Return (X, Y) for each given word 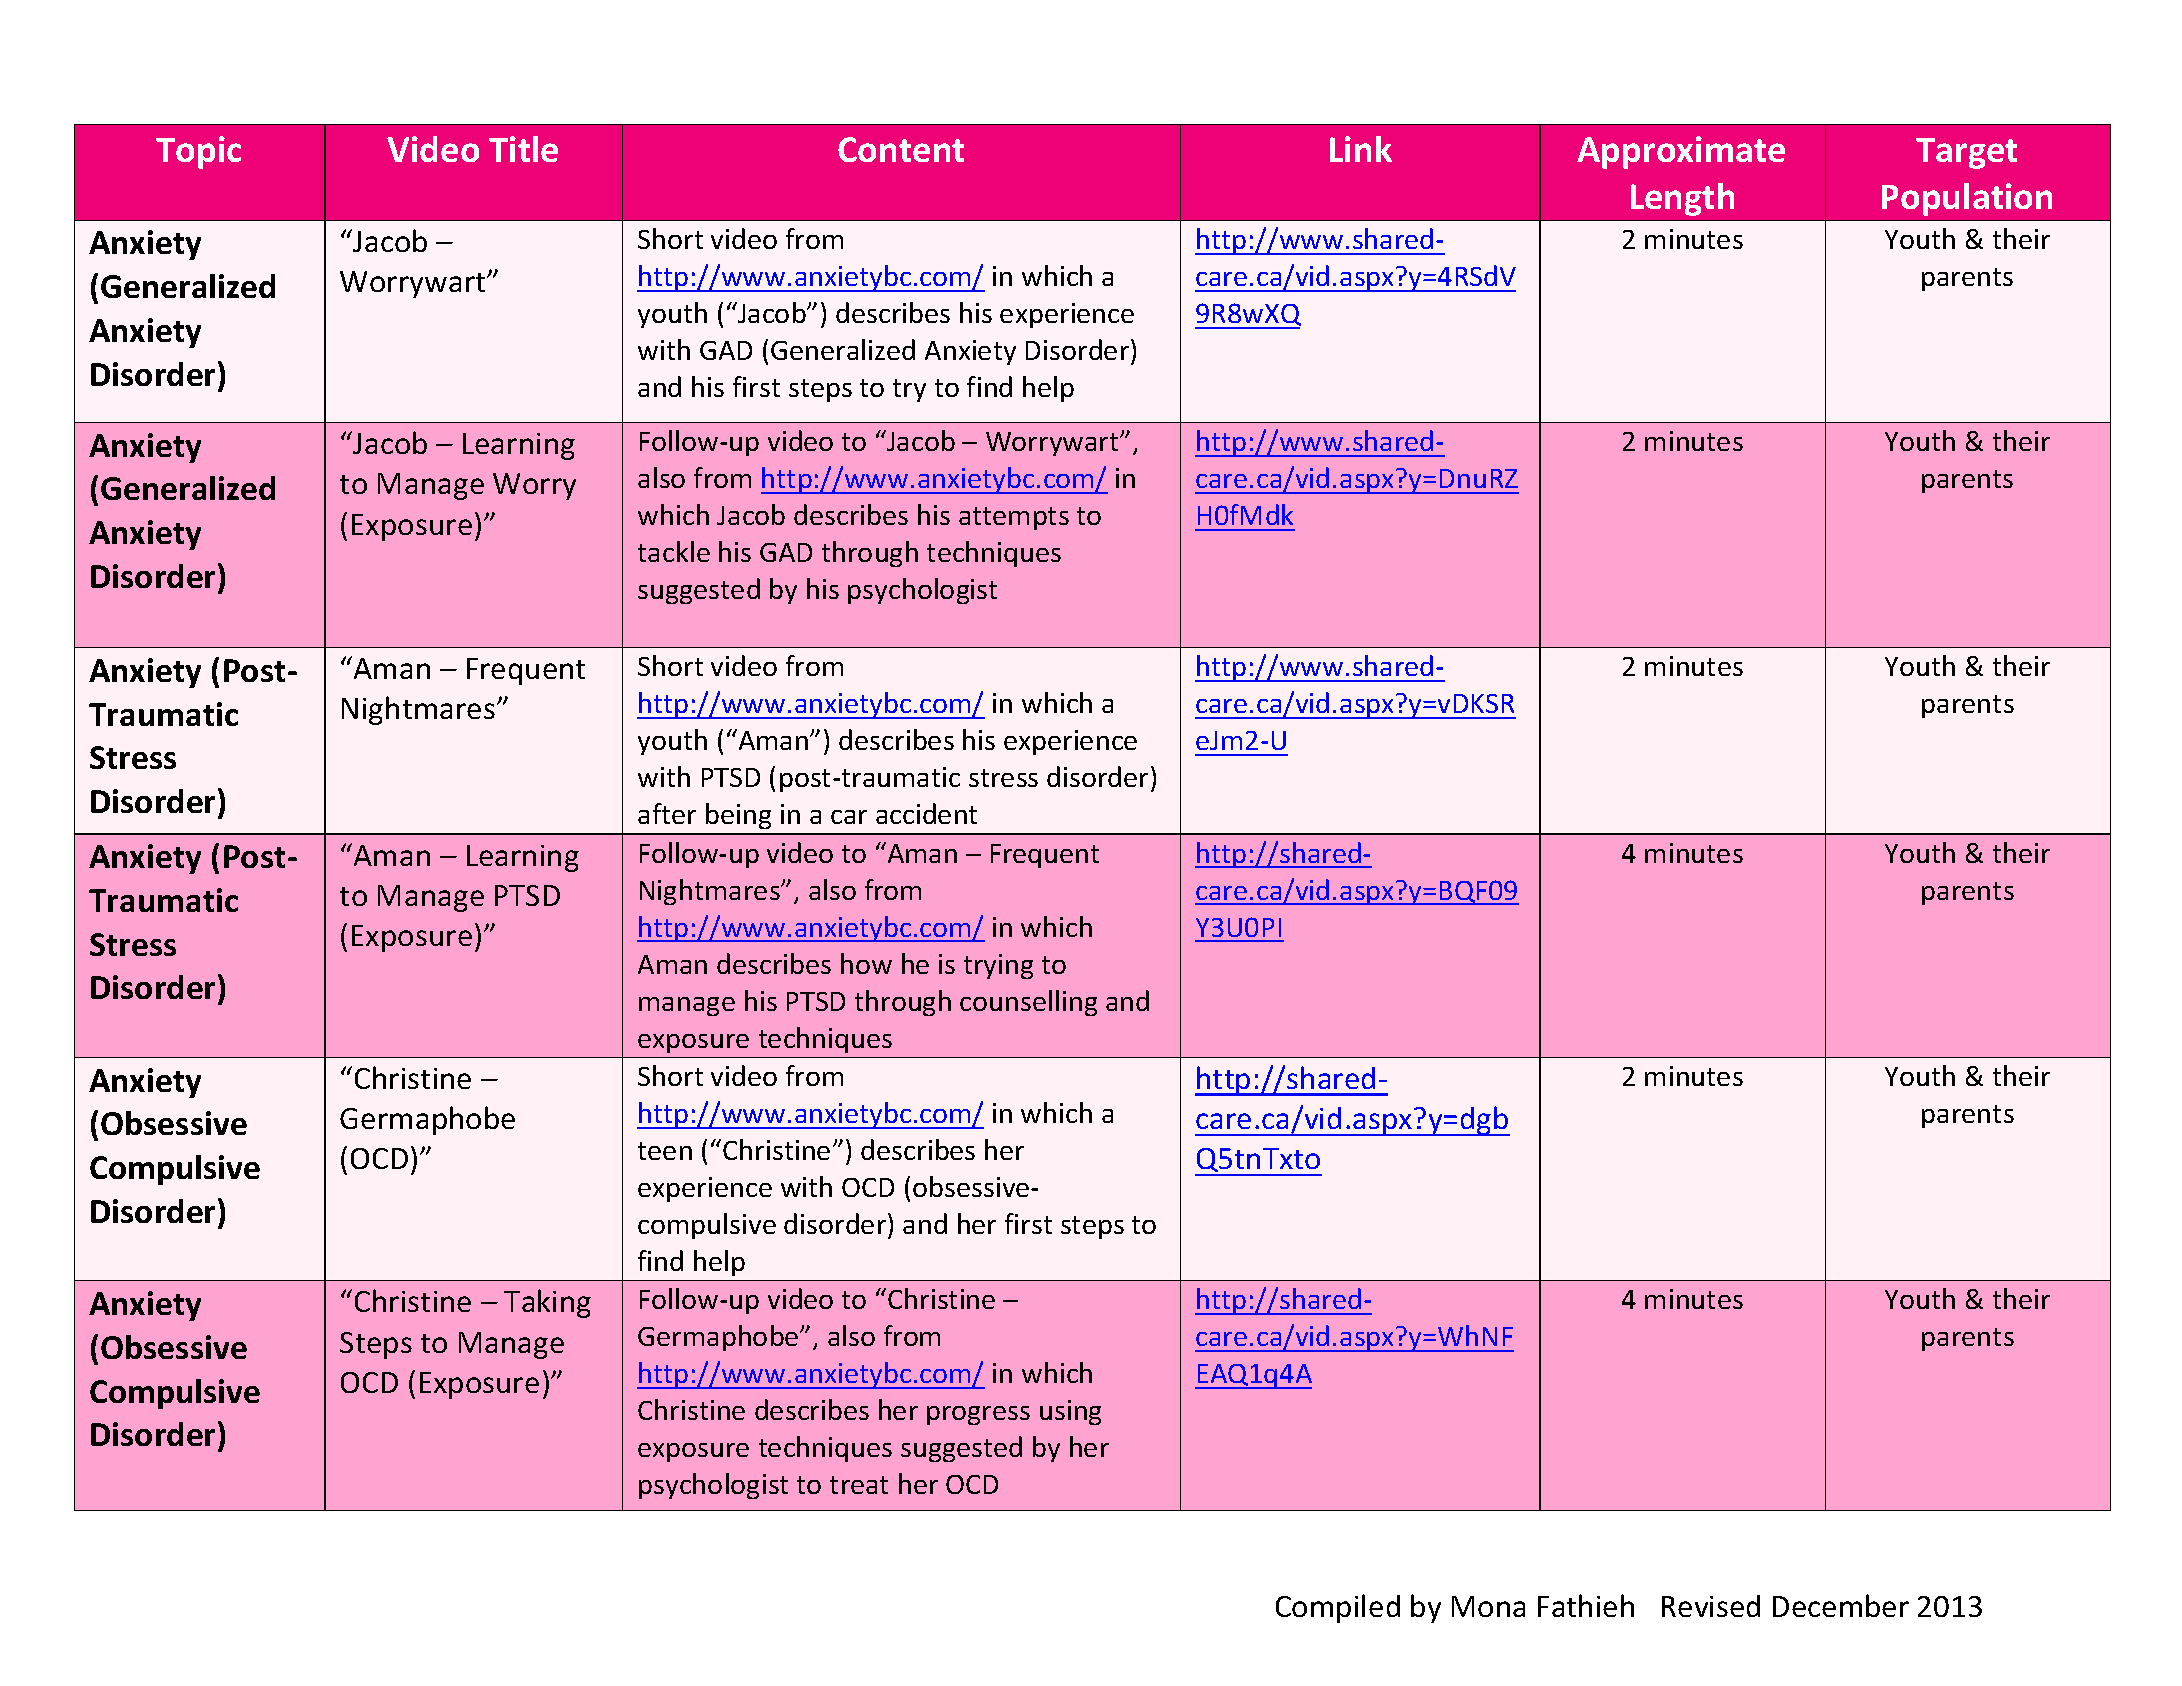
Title (523, 149)
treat (859, 1485)
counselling (1028, 1003)
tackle (674, 551)
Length (1682, 199)
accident (926, 813)
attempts (1014, 518)
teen (665, 1151)
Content (901, 149)
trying (998, 966)
